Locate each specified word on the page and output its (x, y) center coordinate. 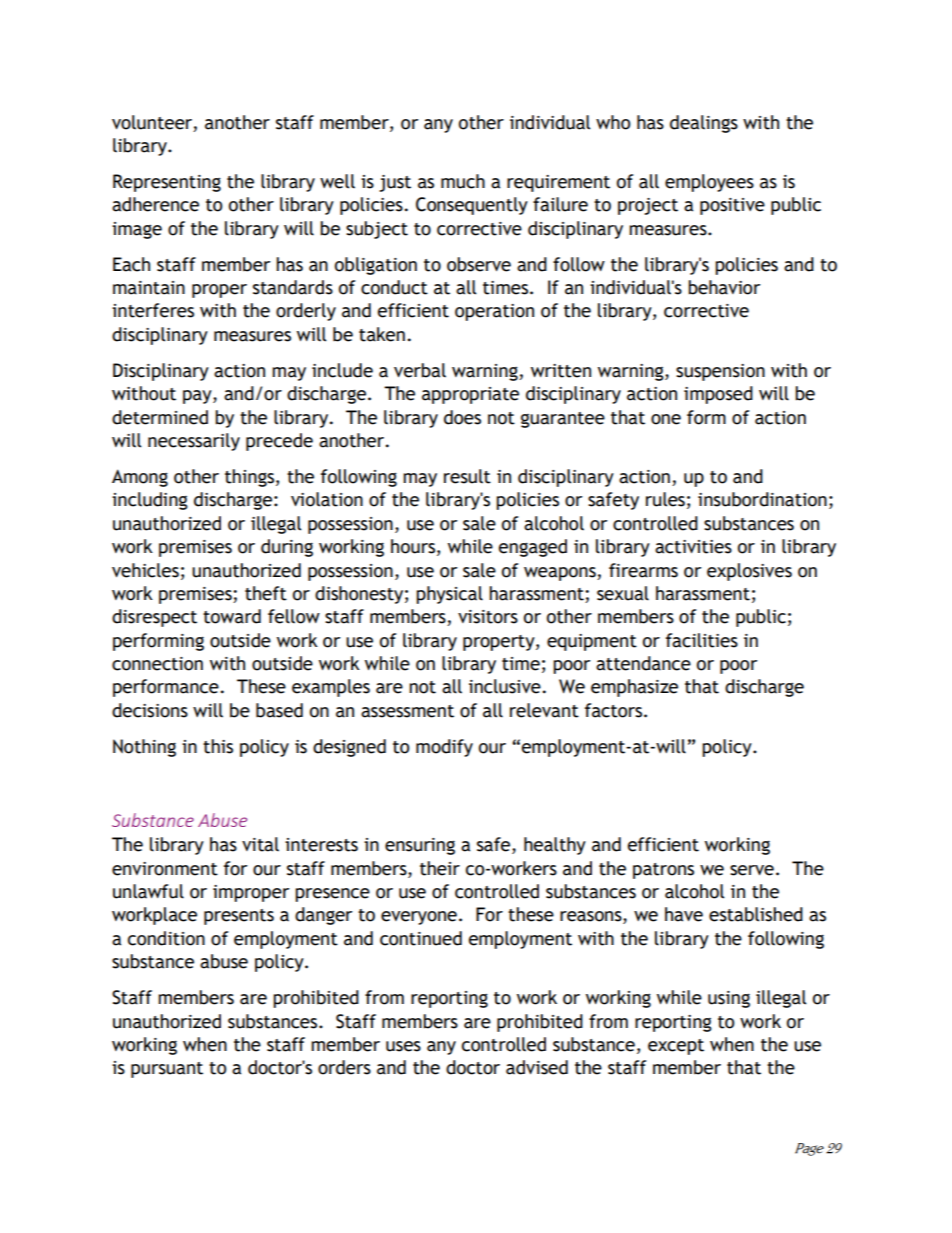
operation (494, 312)
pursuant (167, 1070)
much (463, 181)
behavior (724, 287)
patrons (663, 871)
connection (157, 664)
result (467, 476)
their (440, 868)
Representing (167, 183)
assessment (407, 711)
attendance (643, 663)
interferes (153, 310)
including (150, 501)
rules (665, 499)
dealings (704, 124)
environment (165, 869)
